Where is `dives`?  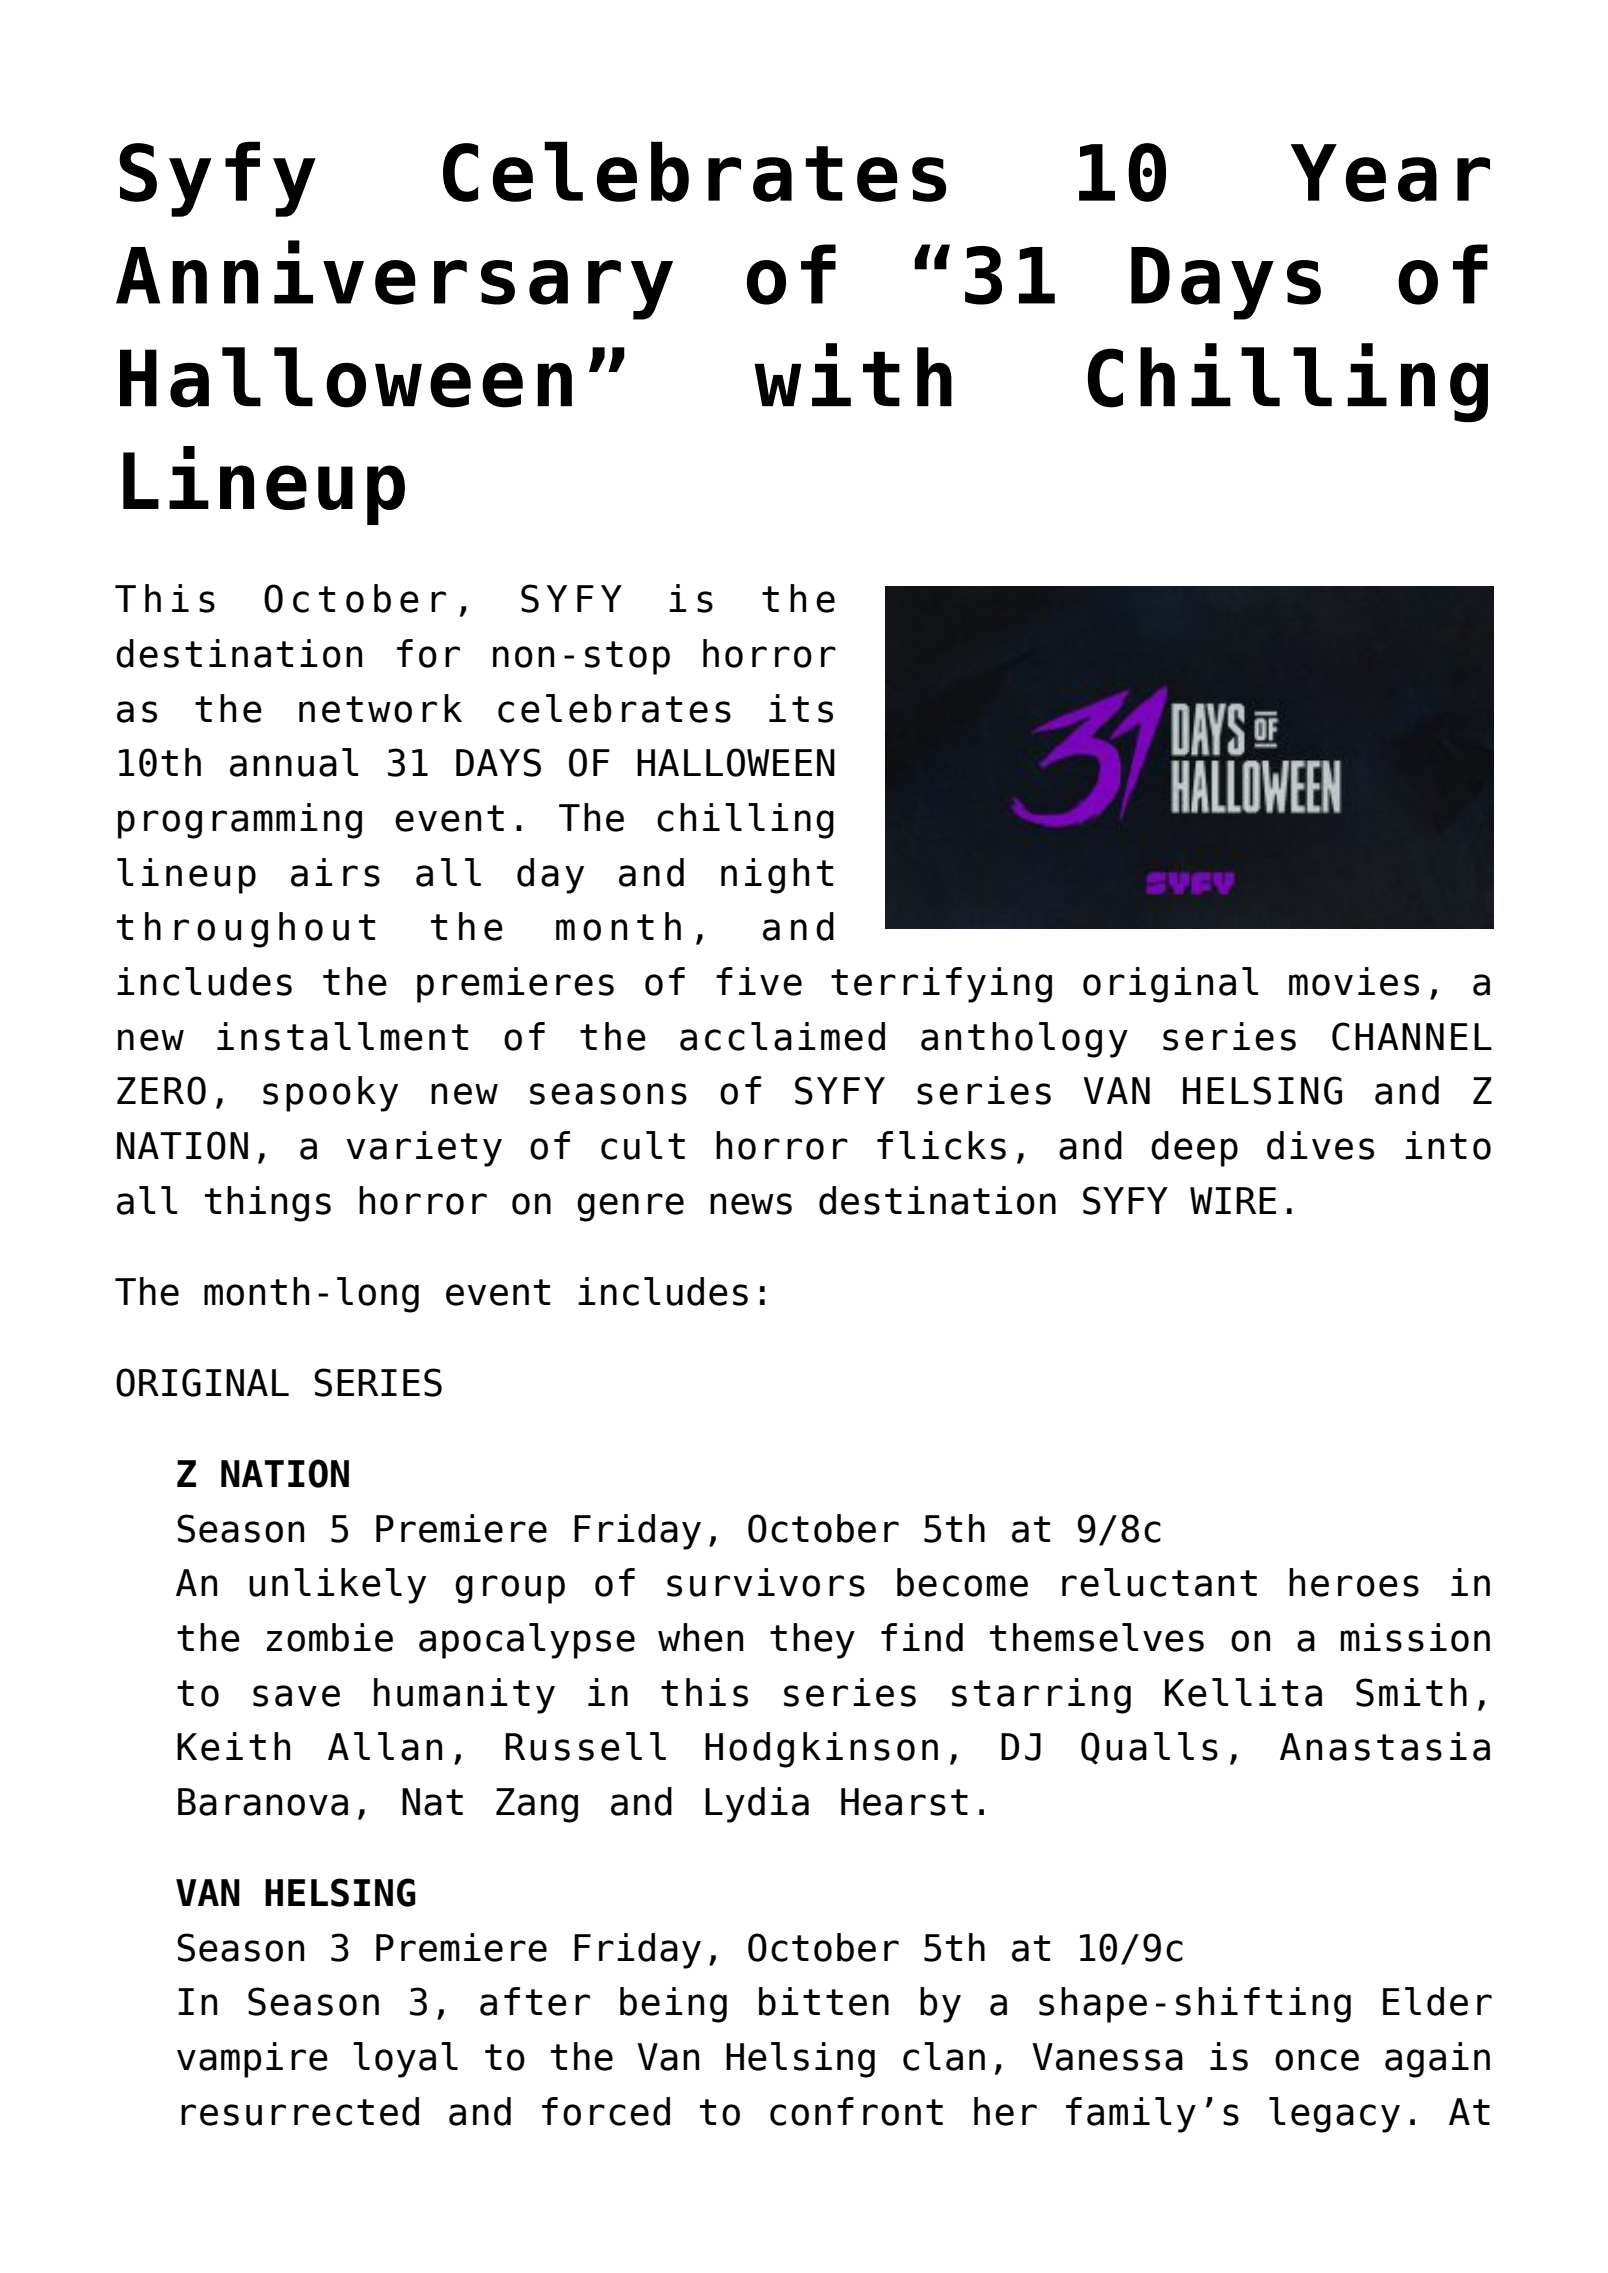
dives is located at coordinates (1320, 1145).
